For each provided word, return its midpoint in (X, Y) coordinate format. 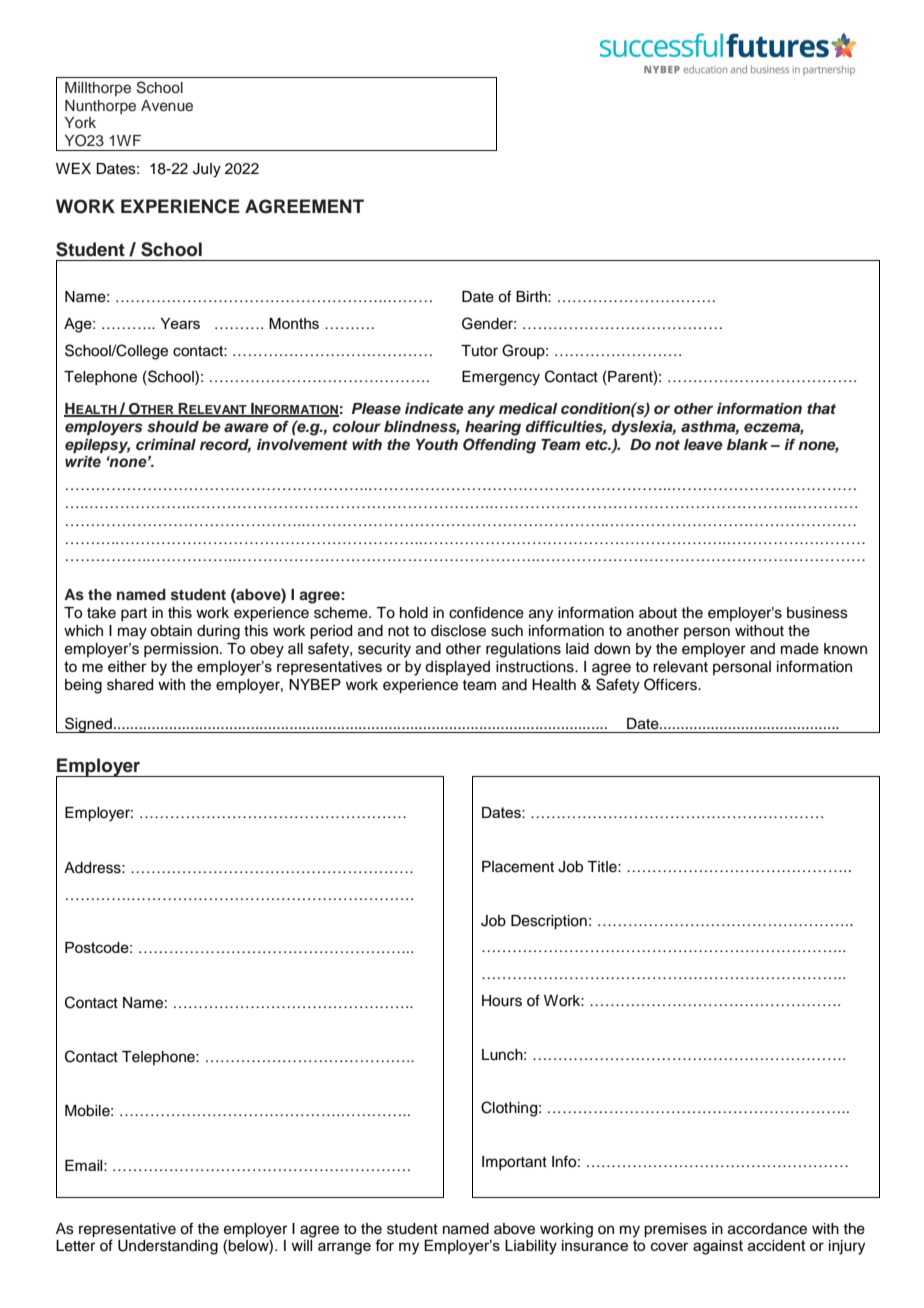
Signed (88, 725)
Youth (437, 444)
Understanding (168, 1247)
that (821, 408)
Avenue (167, 106)
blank (747, 444)
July (207, 170)
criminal (166, 444)
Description (549, 922)
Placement (518, 867)
